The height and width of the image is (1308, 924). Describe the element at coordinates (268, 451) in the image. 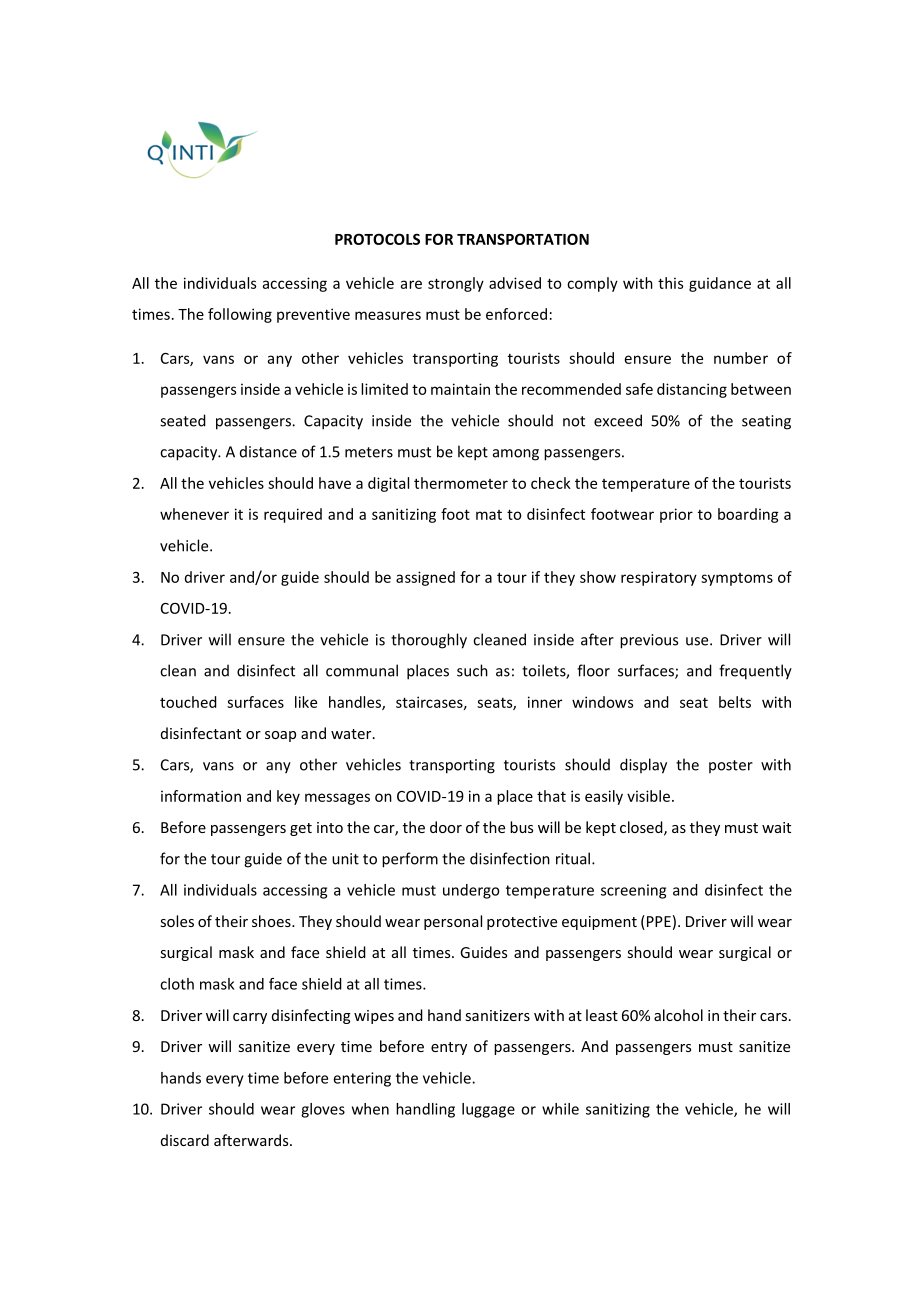

I see `distance` at that location.
